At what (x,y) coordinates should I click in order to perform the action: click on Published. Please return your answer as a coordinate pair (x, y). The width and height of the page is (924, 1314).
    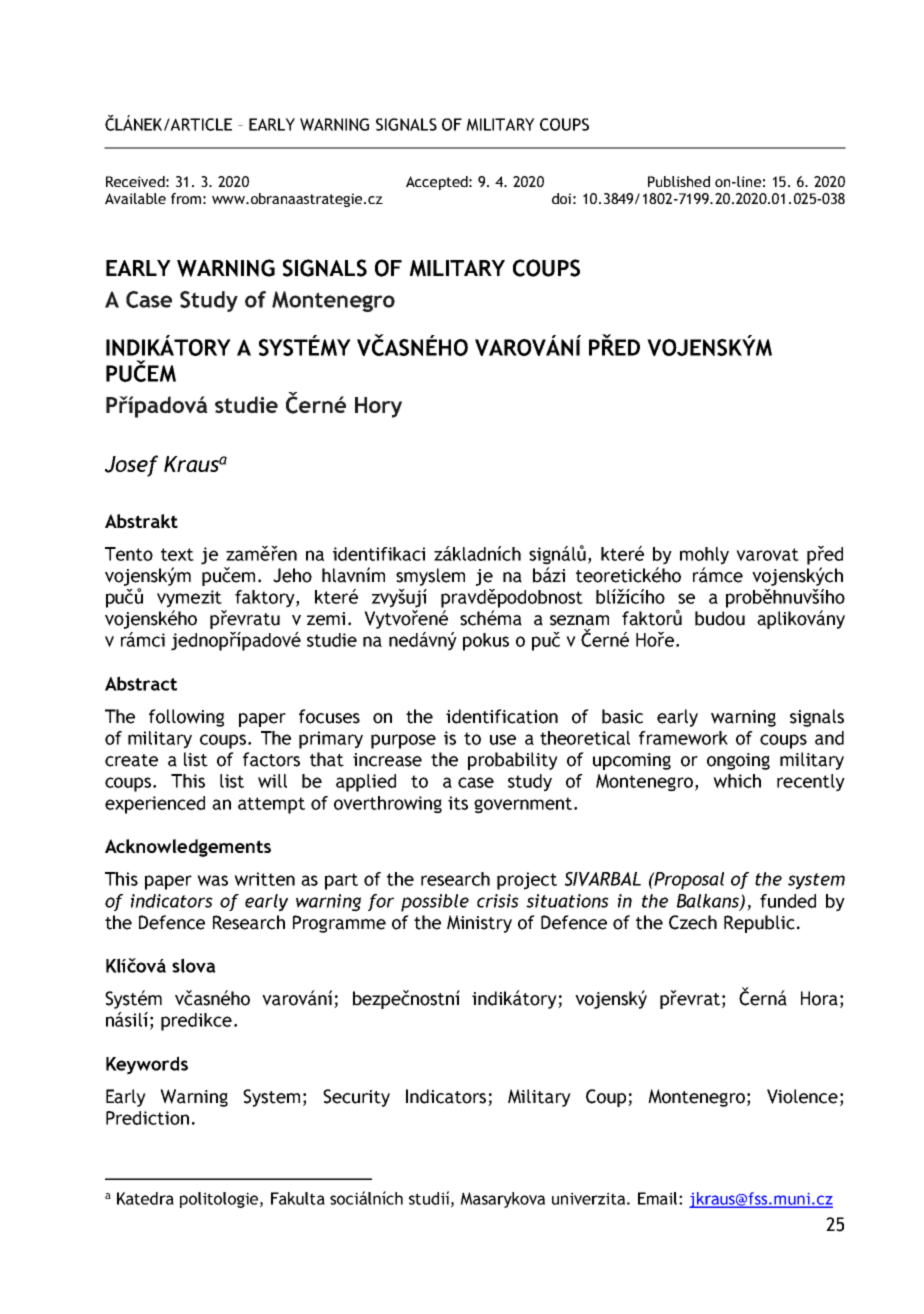
    Looking at the image, I should click on (679, 181).
